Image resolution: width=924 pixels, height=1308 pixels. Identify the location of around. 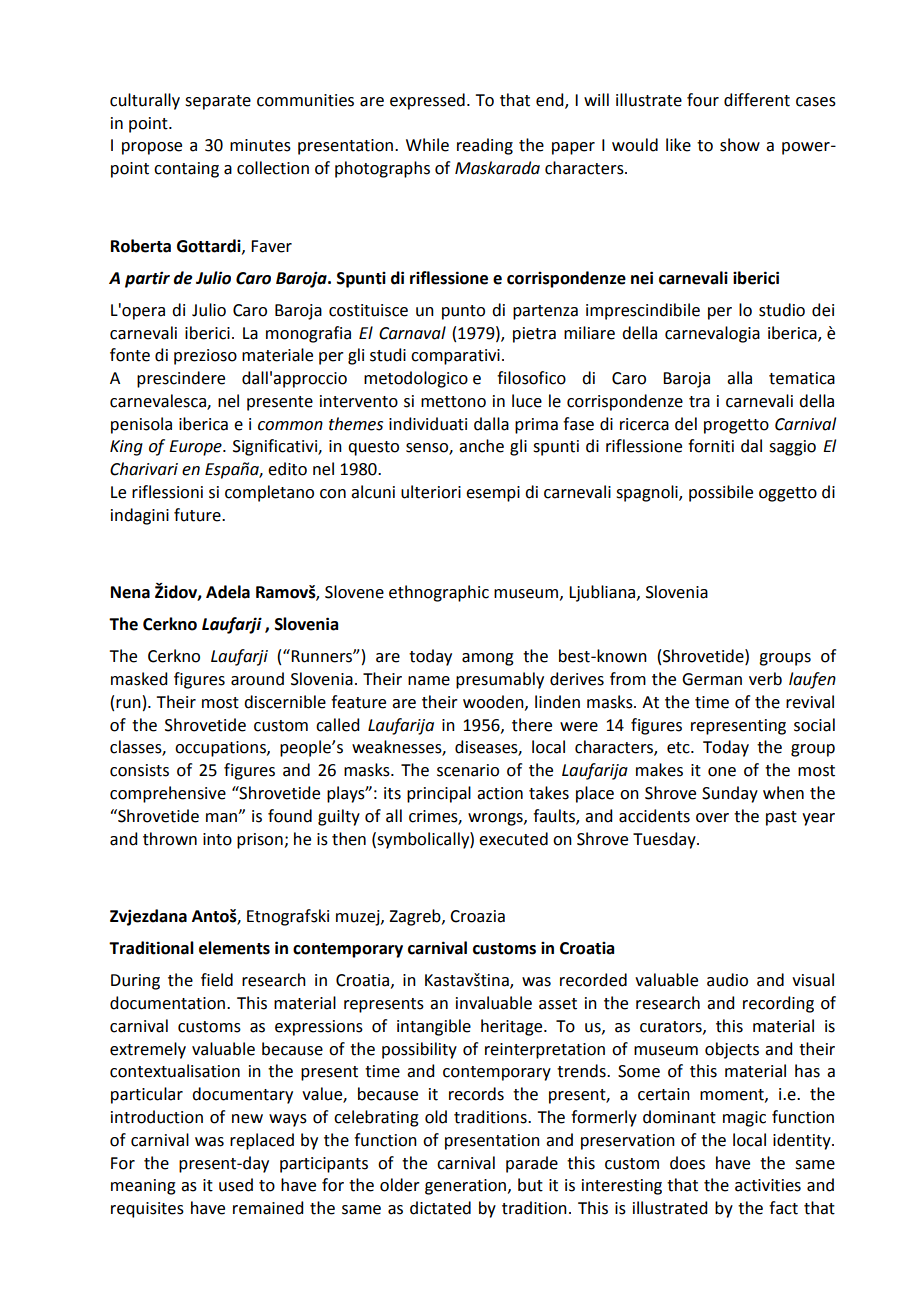
(257, 679).
